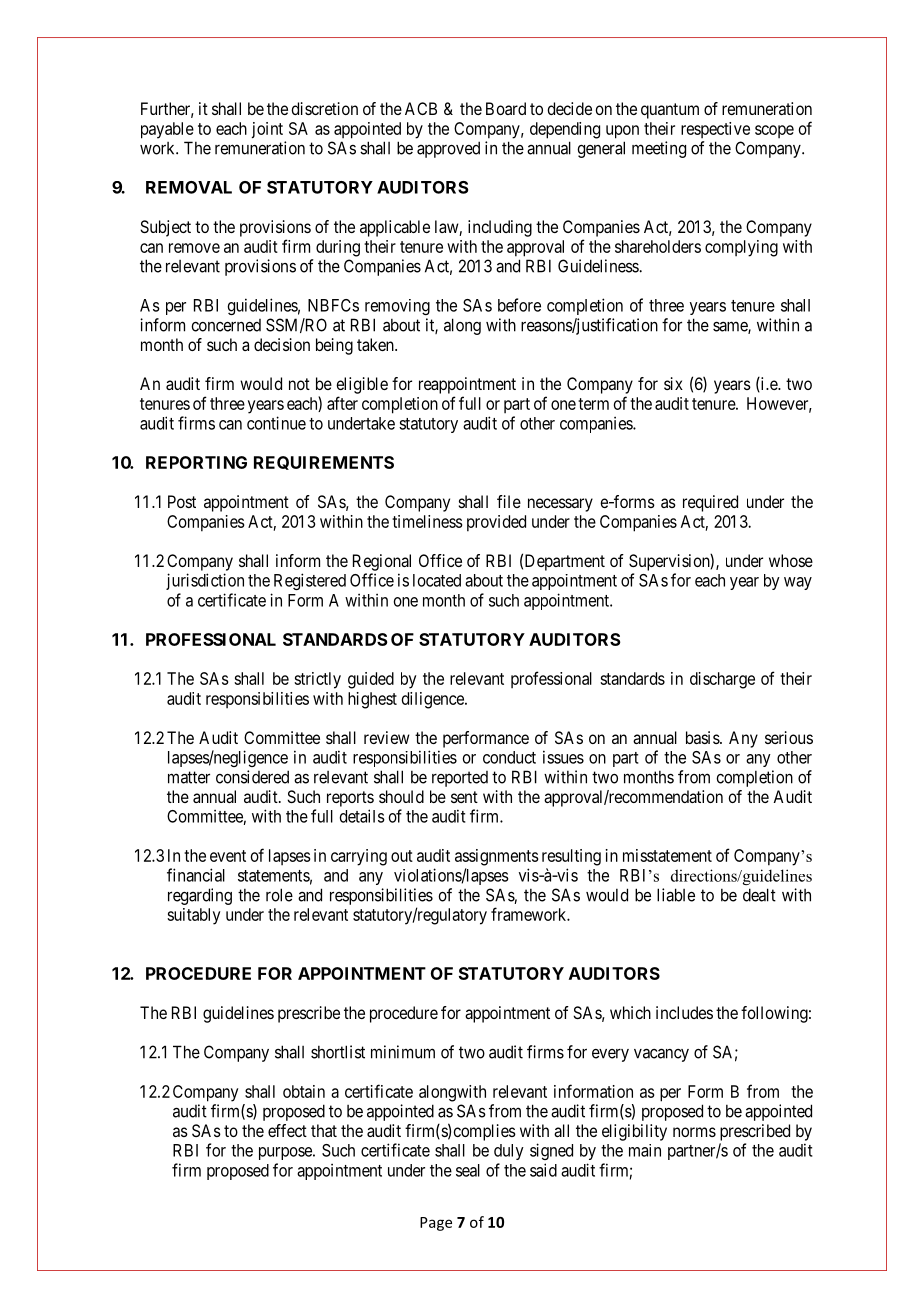 The image size is (924, 1308). What do you see at coordinates (317, 680) in the image?
I see `strictly` at bounding box center [317, 680].
